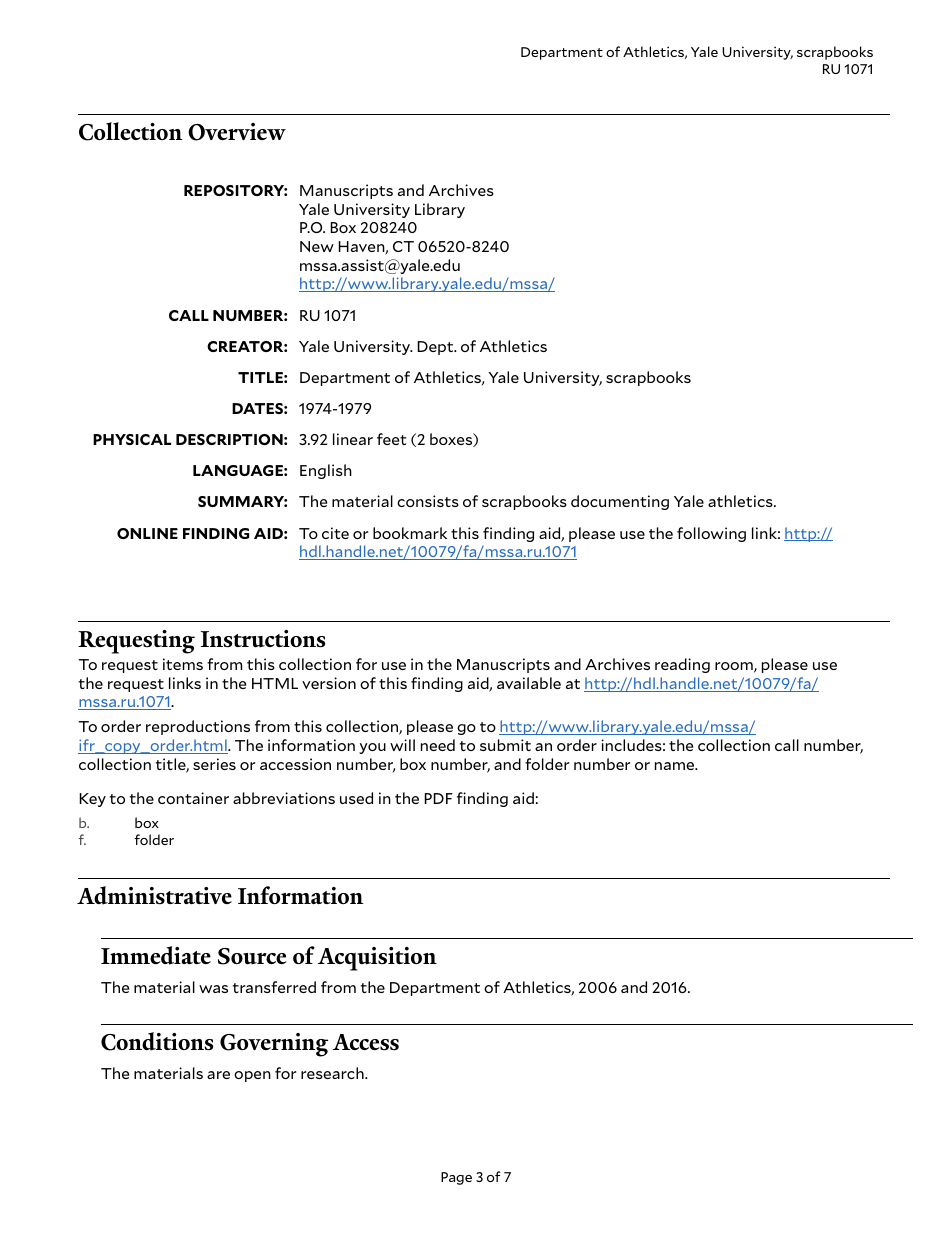 Image resolution: width=952 pixels, height=1233 pixels. What do you see at coordinates (333, 1073) in the screenshot?
I see `research` at bounding box center [333, 1073].
